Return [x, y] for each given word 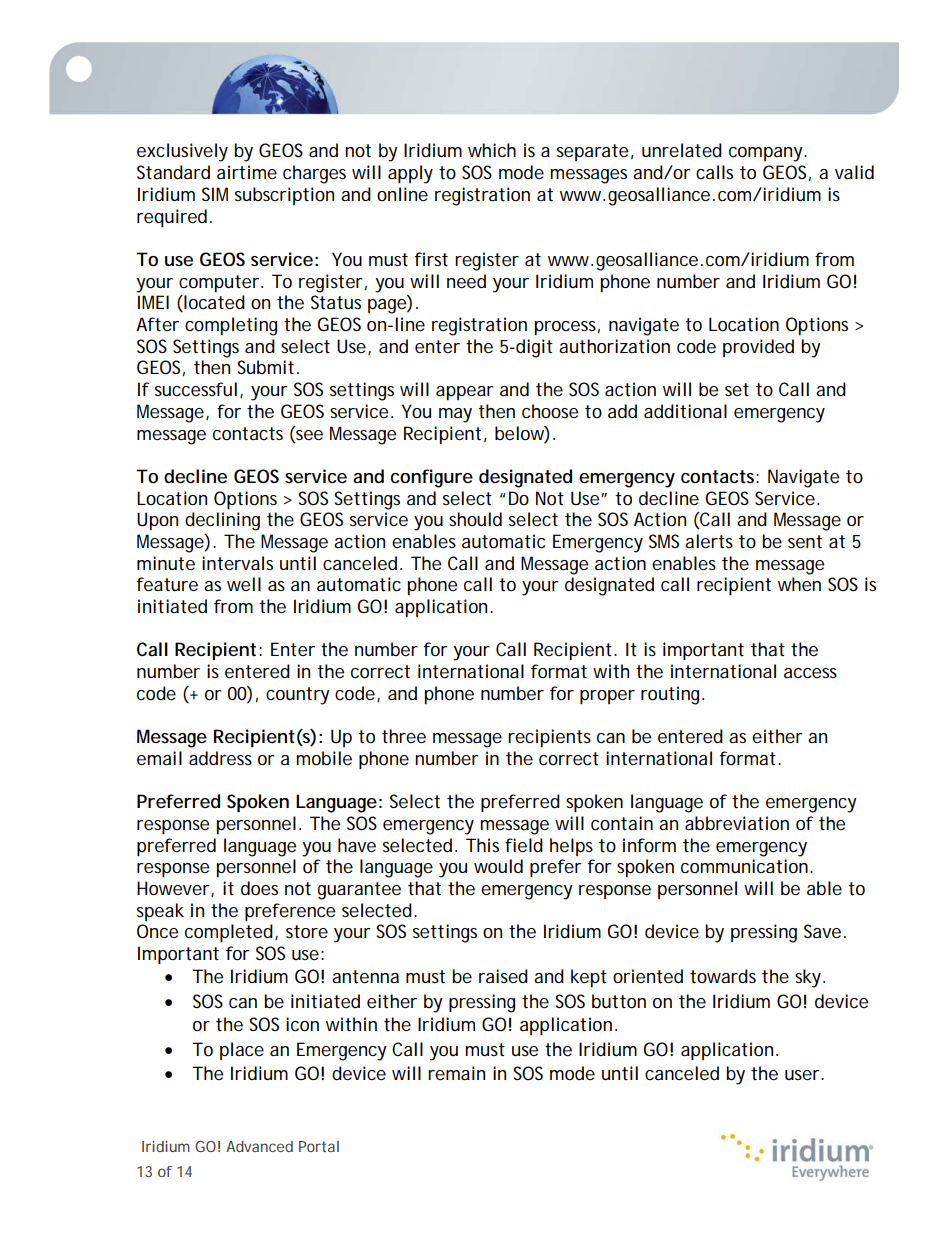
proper [607, 697]
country [298, 696]
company [767, 154]
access [810, 673]
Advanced [259, 1146]
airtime [247, 172]
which [492, 150]
